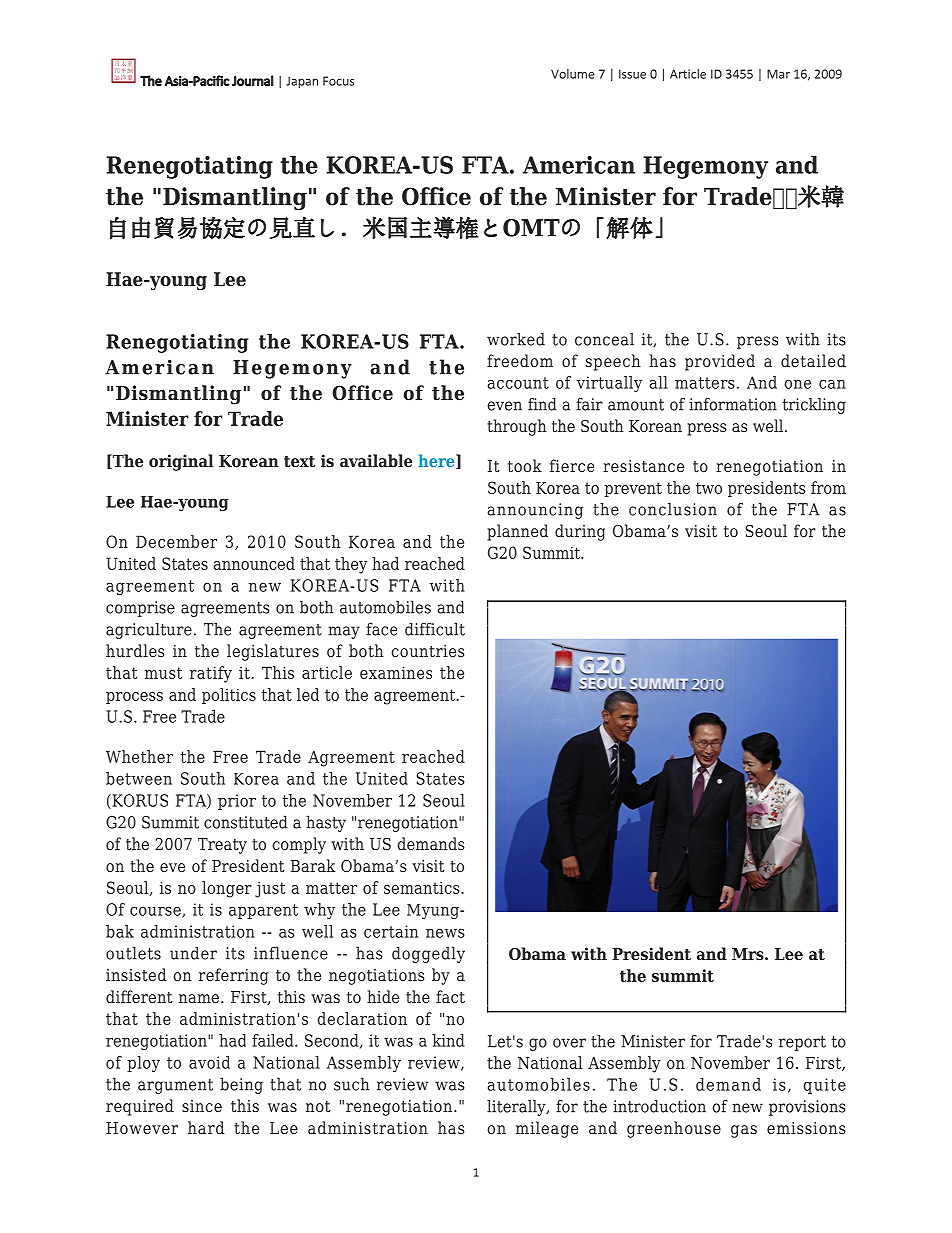 The height and width of the screenshot is (1233, 952). Describe the element at coordinates (222, 846) in the screenshot. I see `Treaty` at that location.
